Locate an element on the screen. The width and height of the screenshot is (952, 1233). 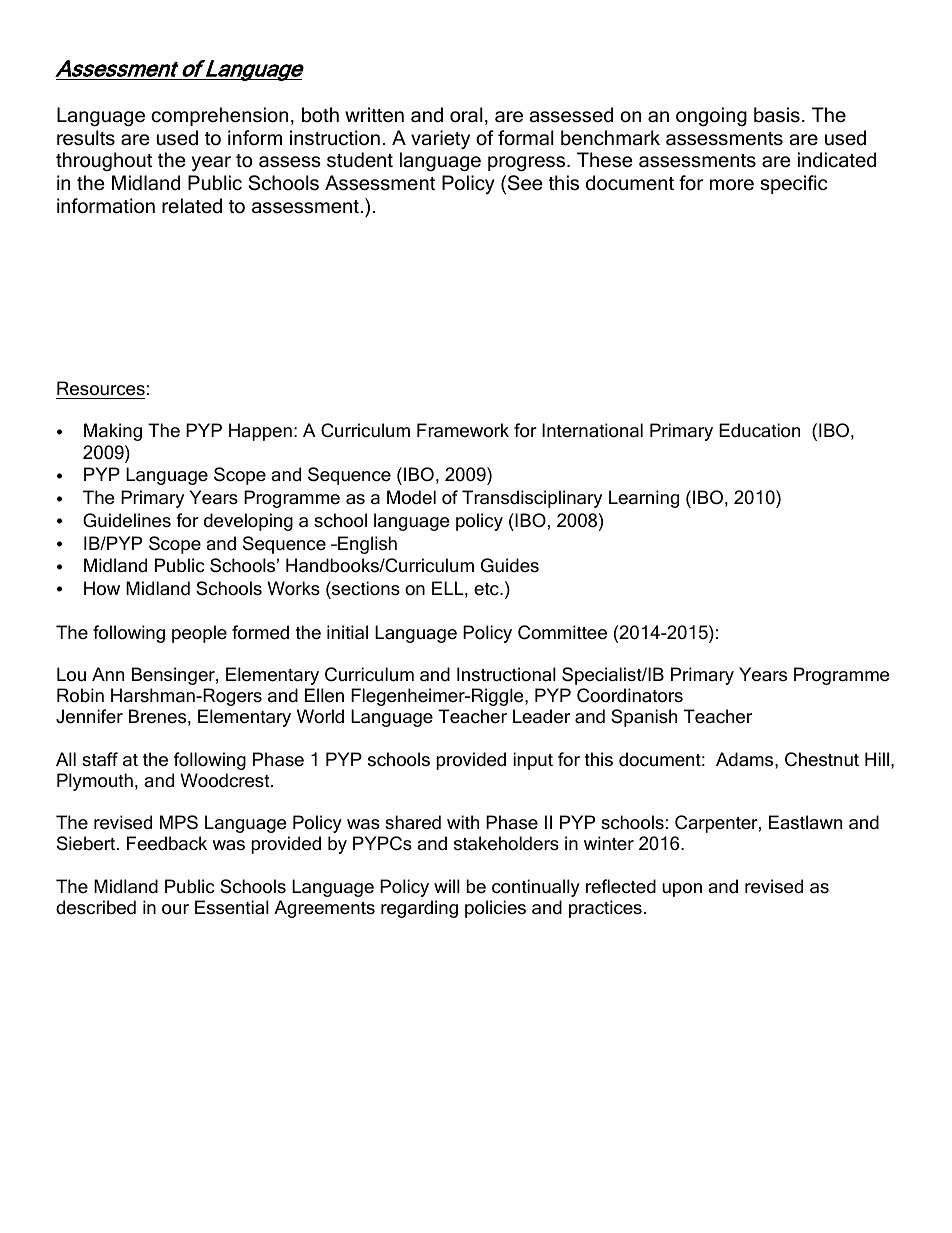
described is located at coordinates (96, 907).
